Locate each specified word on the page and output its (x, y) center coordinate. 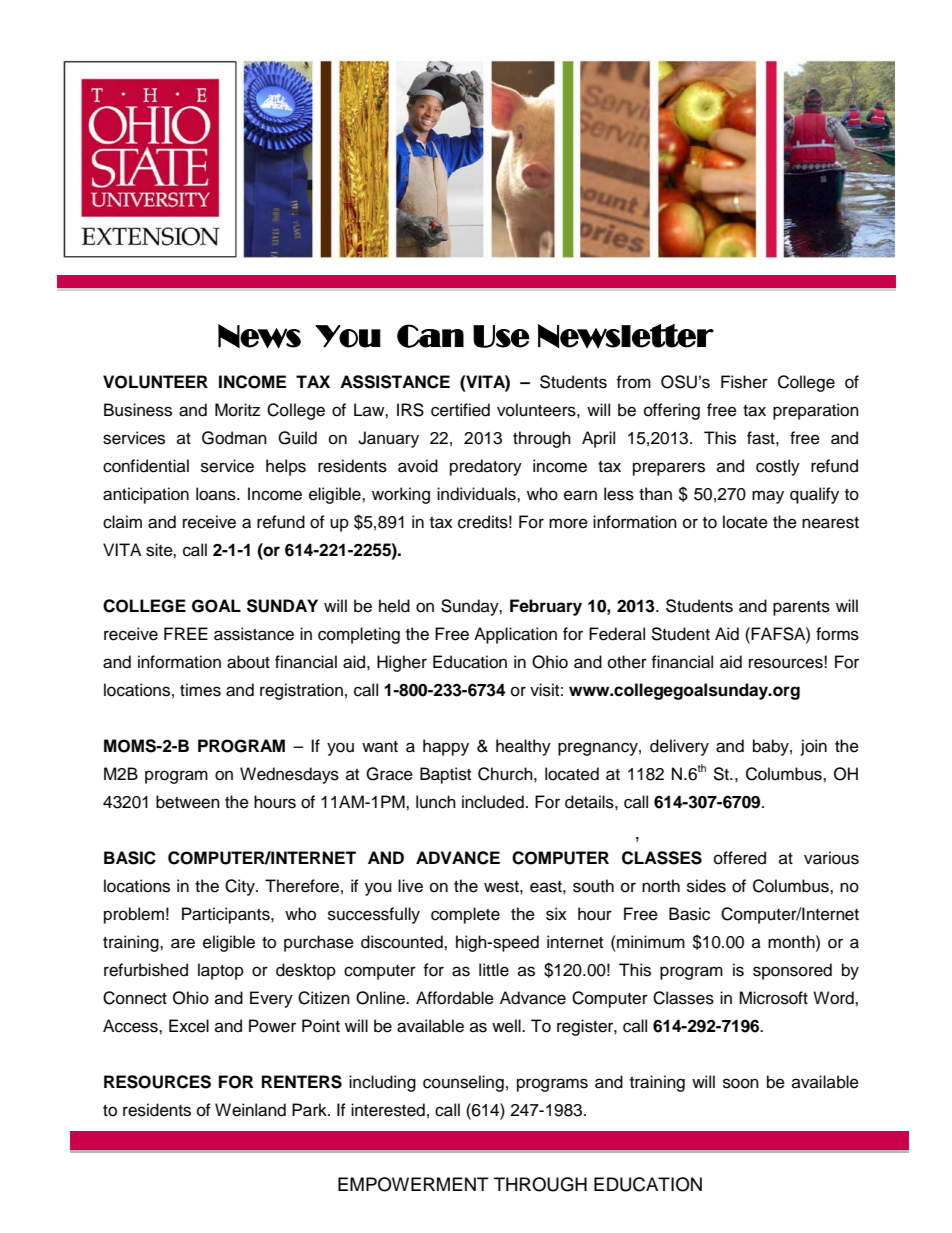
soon (741, 1083)
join (814, 747)
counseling (463, 1083)
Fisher (744, 382)
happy (446, 747)
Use (501, 336)
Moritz (237, 410)
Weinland (250, 1110)
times (200, 690)
